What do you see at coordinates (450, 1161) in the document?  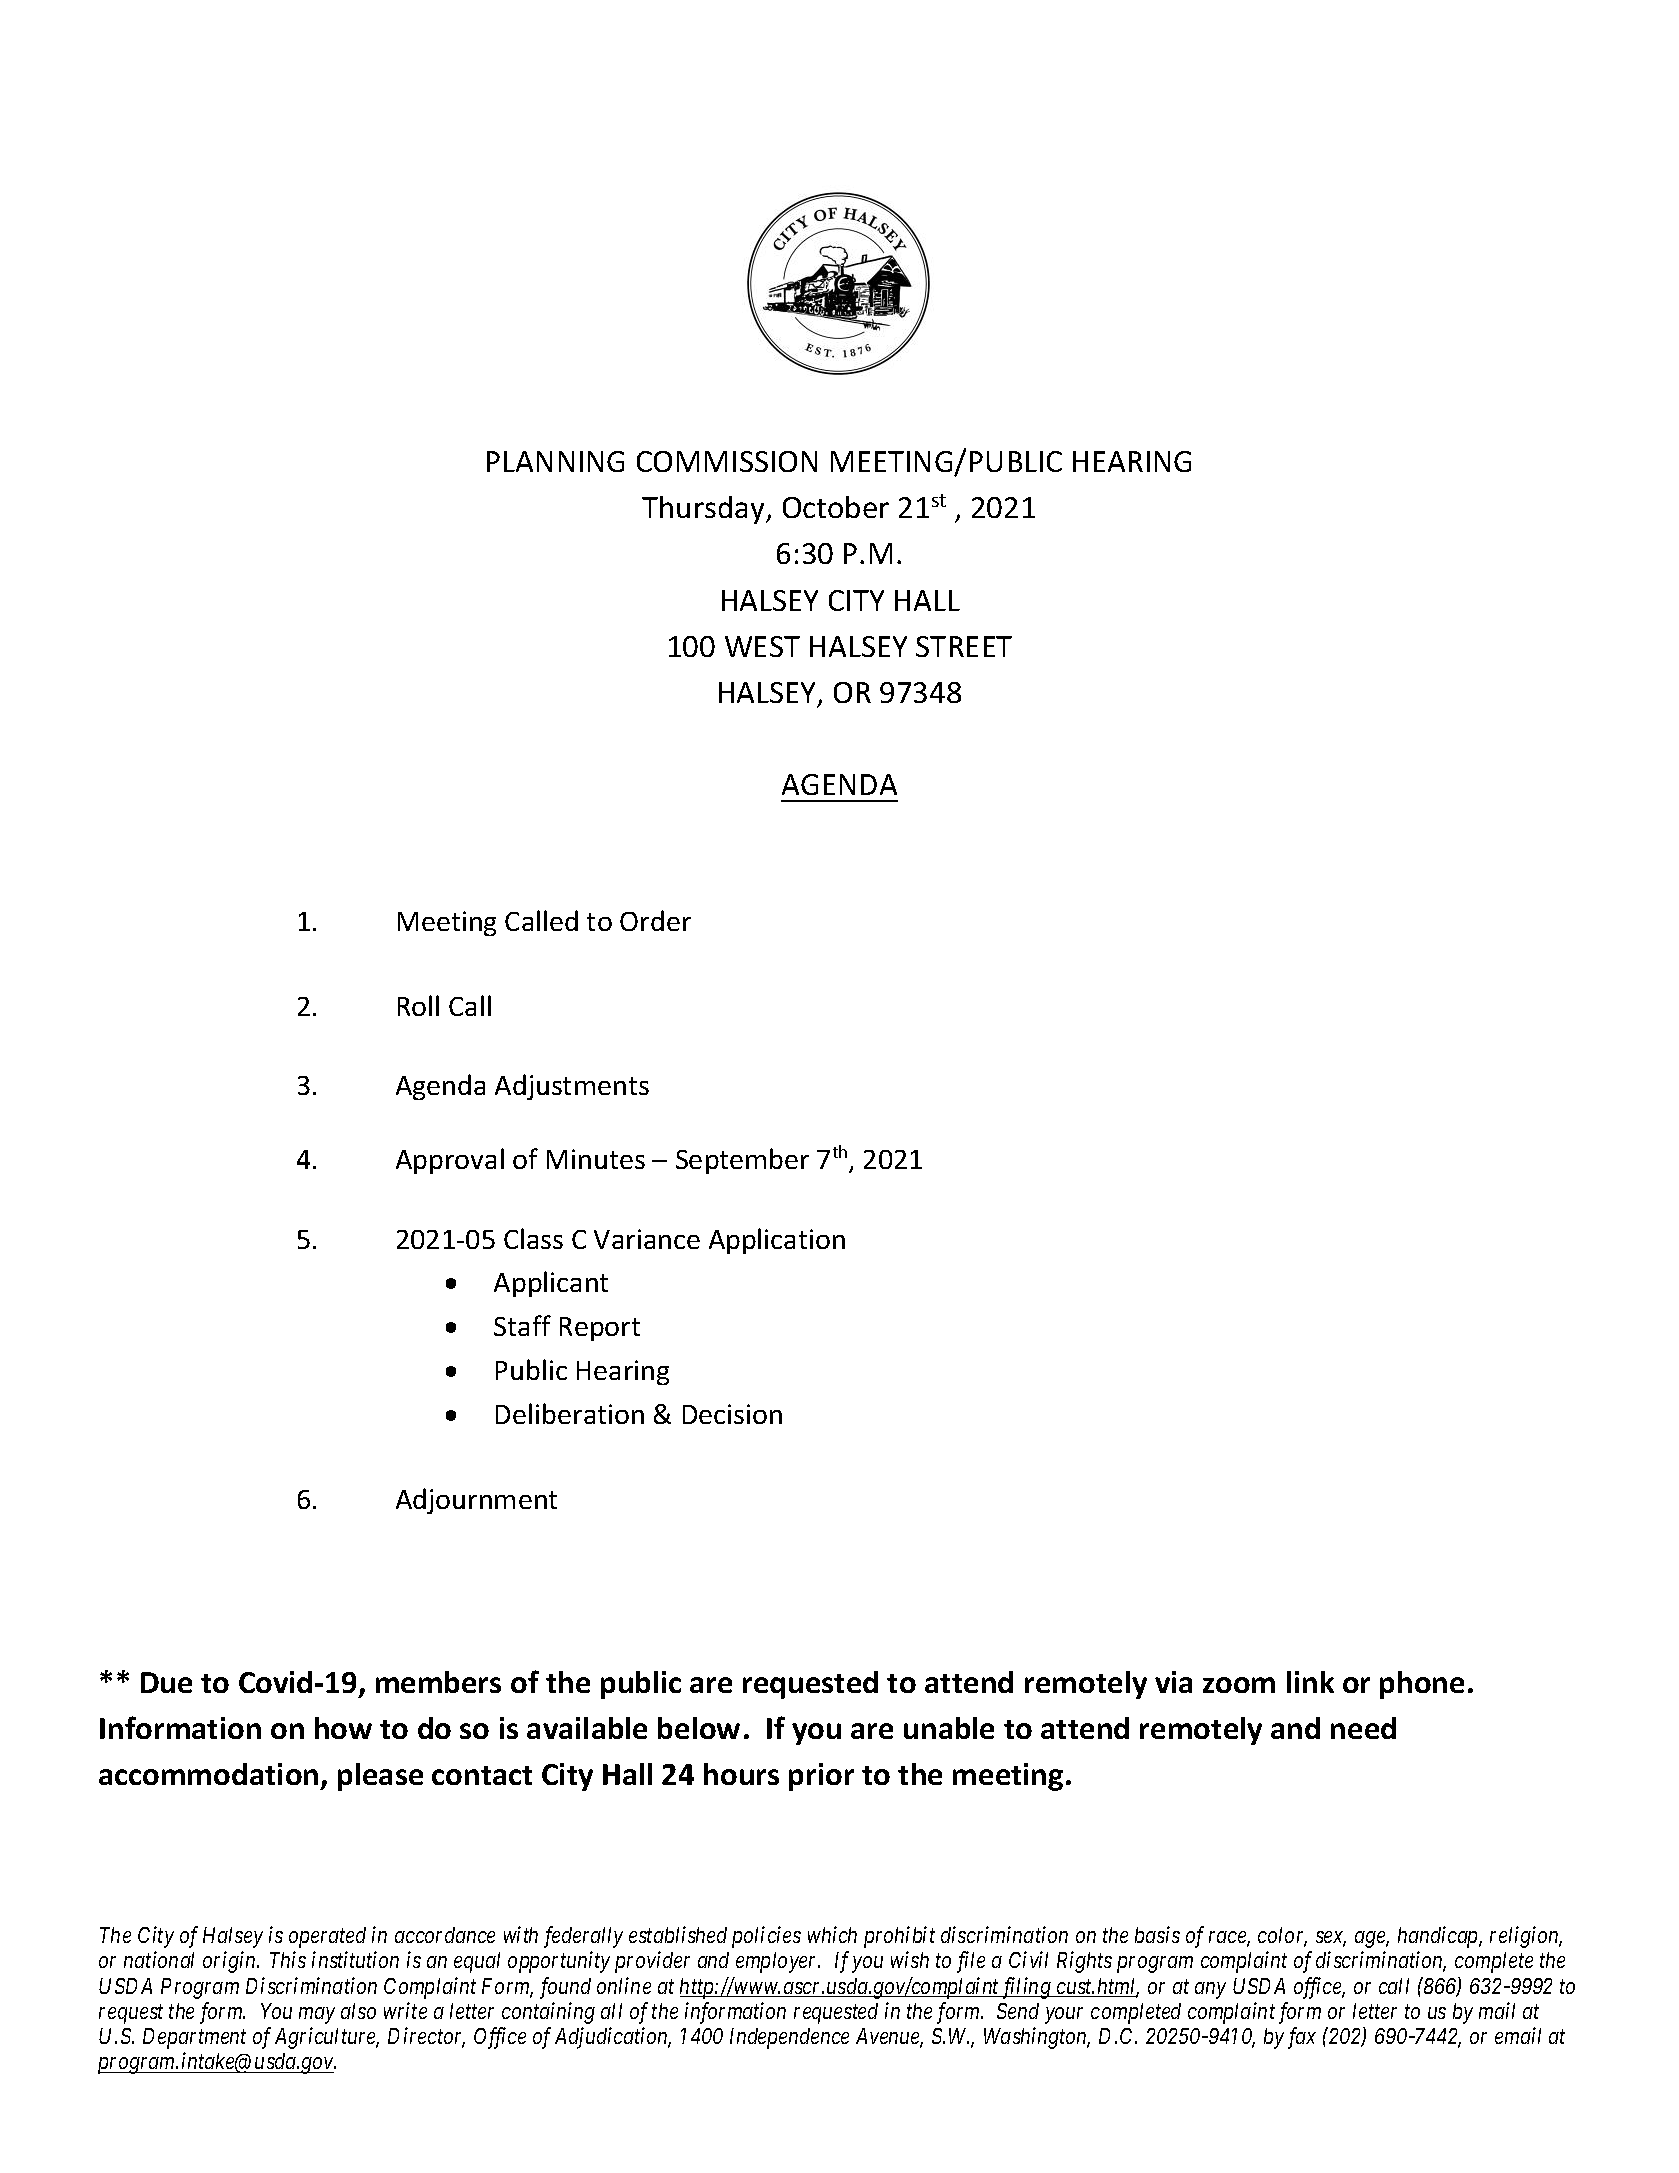 I see `Approval` at bounding box center [450, 1161].
